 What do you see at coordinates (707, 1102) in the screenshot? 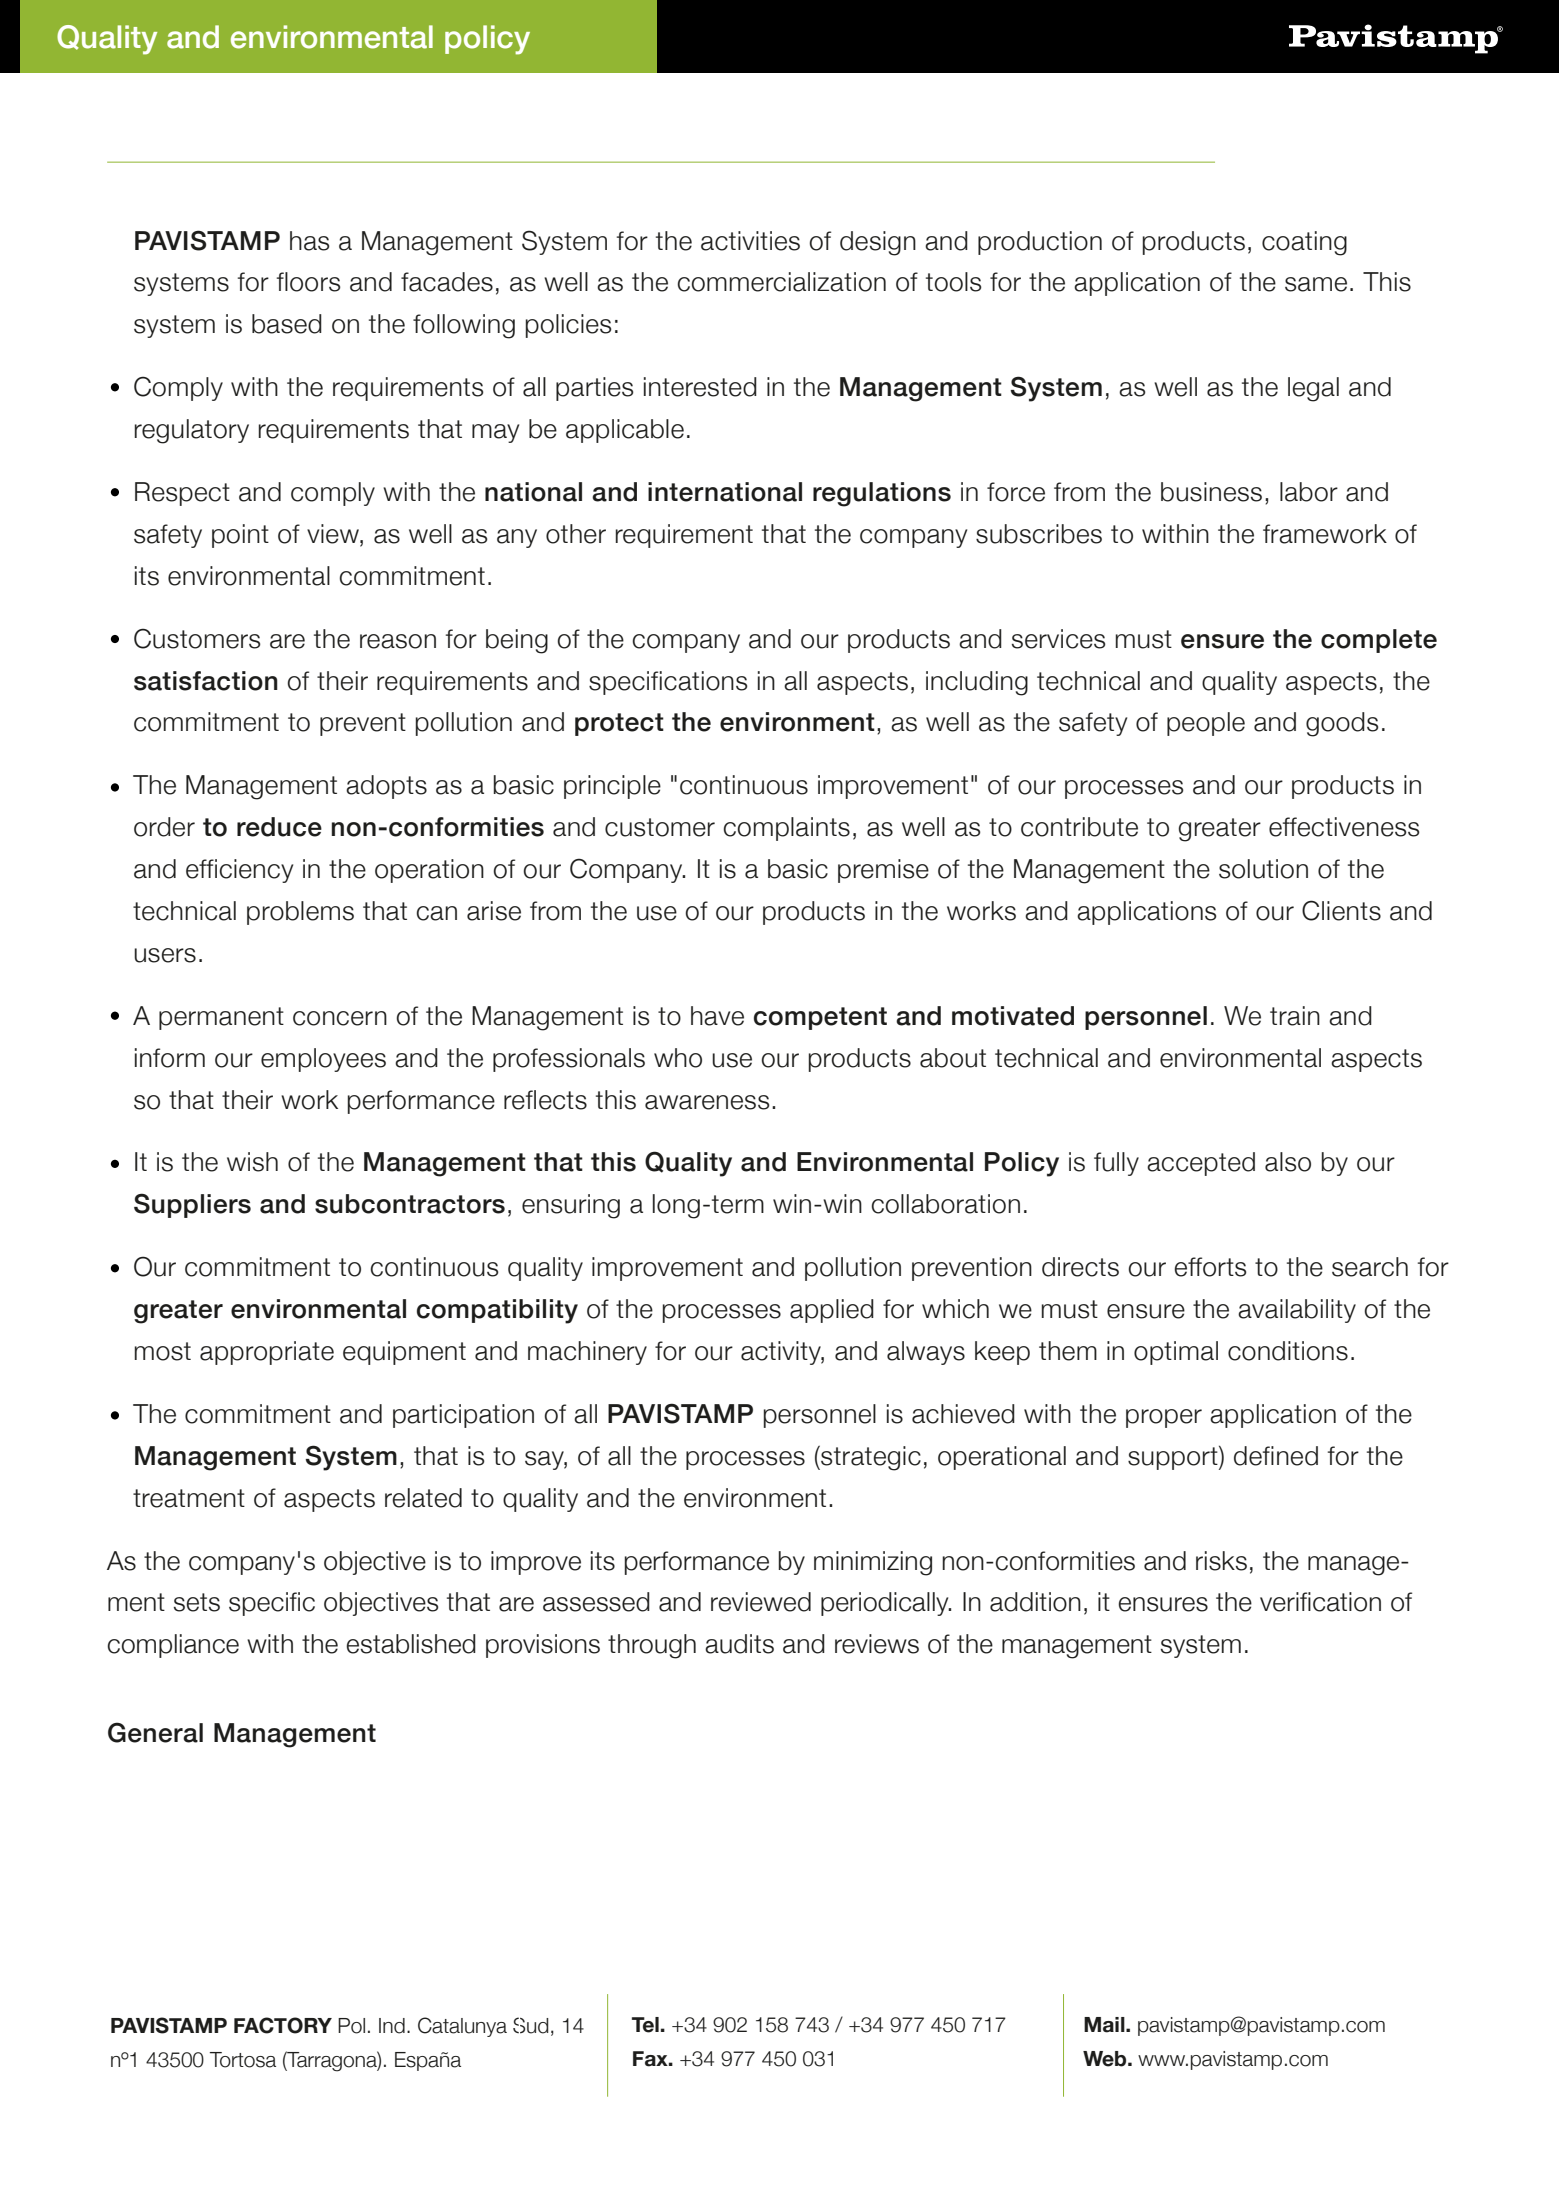
I see `awareness` at bounding box center [707, 1102].
